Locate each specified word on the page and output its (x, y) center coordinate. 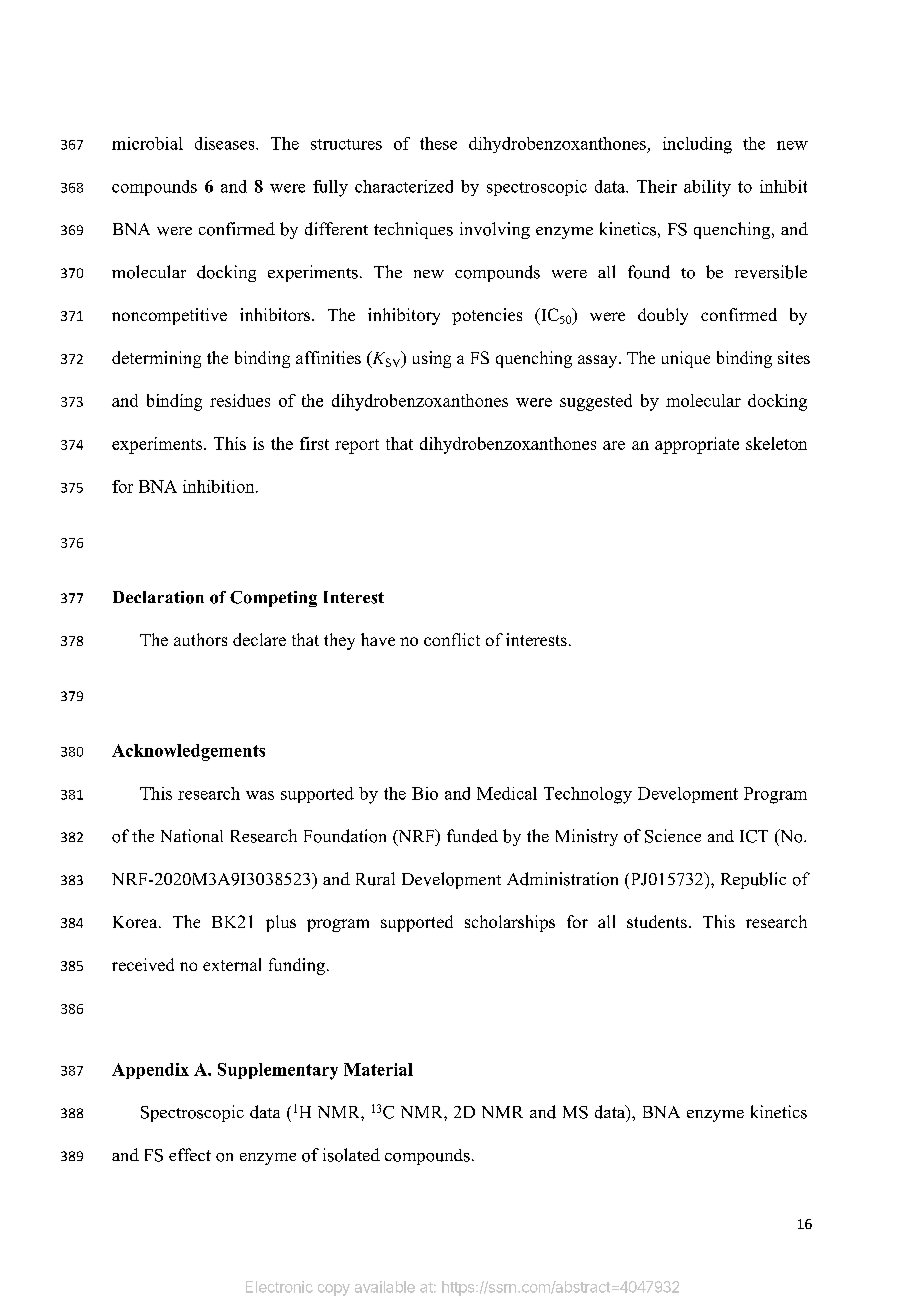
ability (707, 188)
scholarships (510, 923)
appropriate (697, 445)
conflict (452, 639)
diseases (226, 143)
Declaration (158, 597)
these (438, 143)
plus (281, 923)
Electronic (279, 1287)
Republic (753, 880)
